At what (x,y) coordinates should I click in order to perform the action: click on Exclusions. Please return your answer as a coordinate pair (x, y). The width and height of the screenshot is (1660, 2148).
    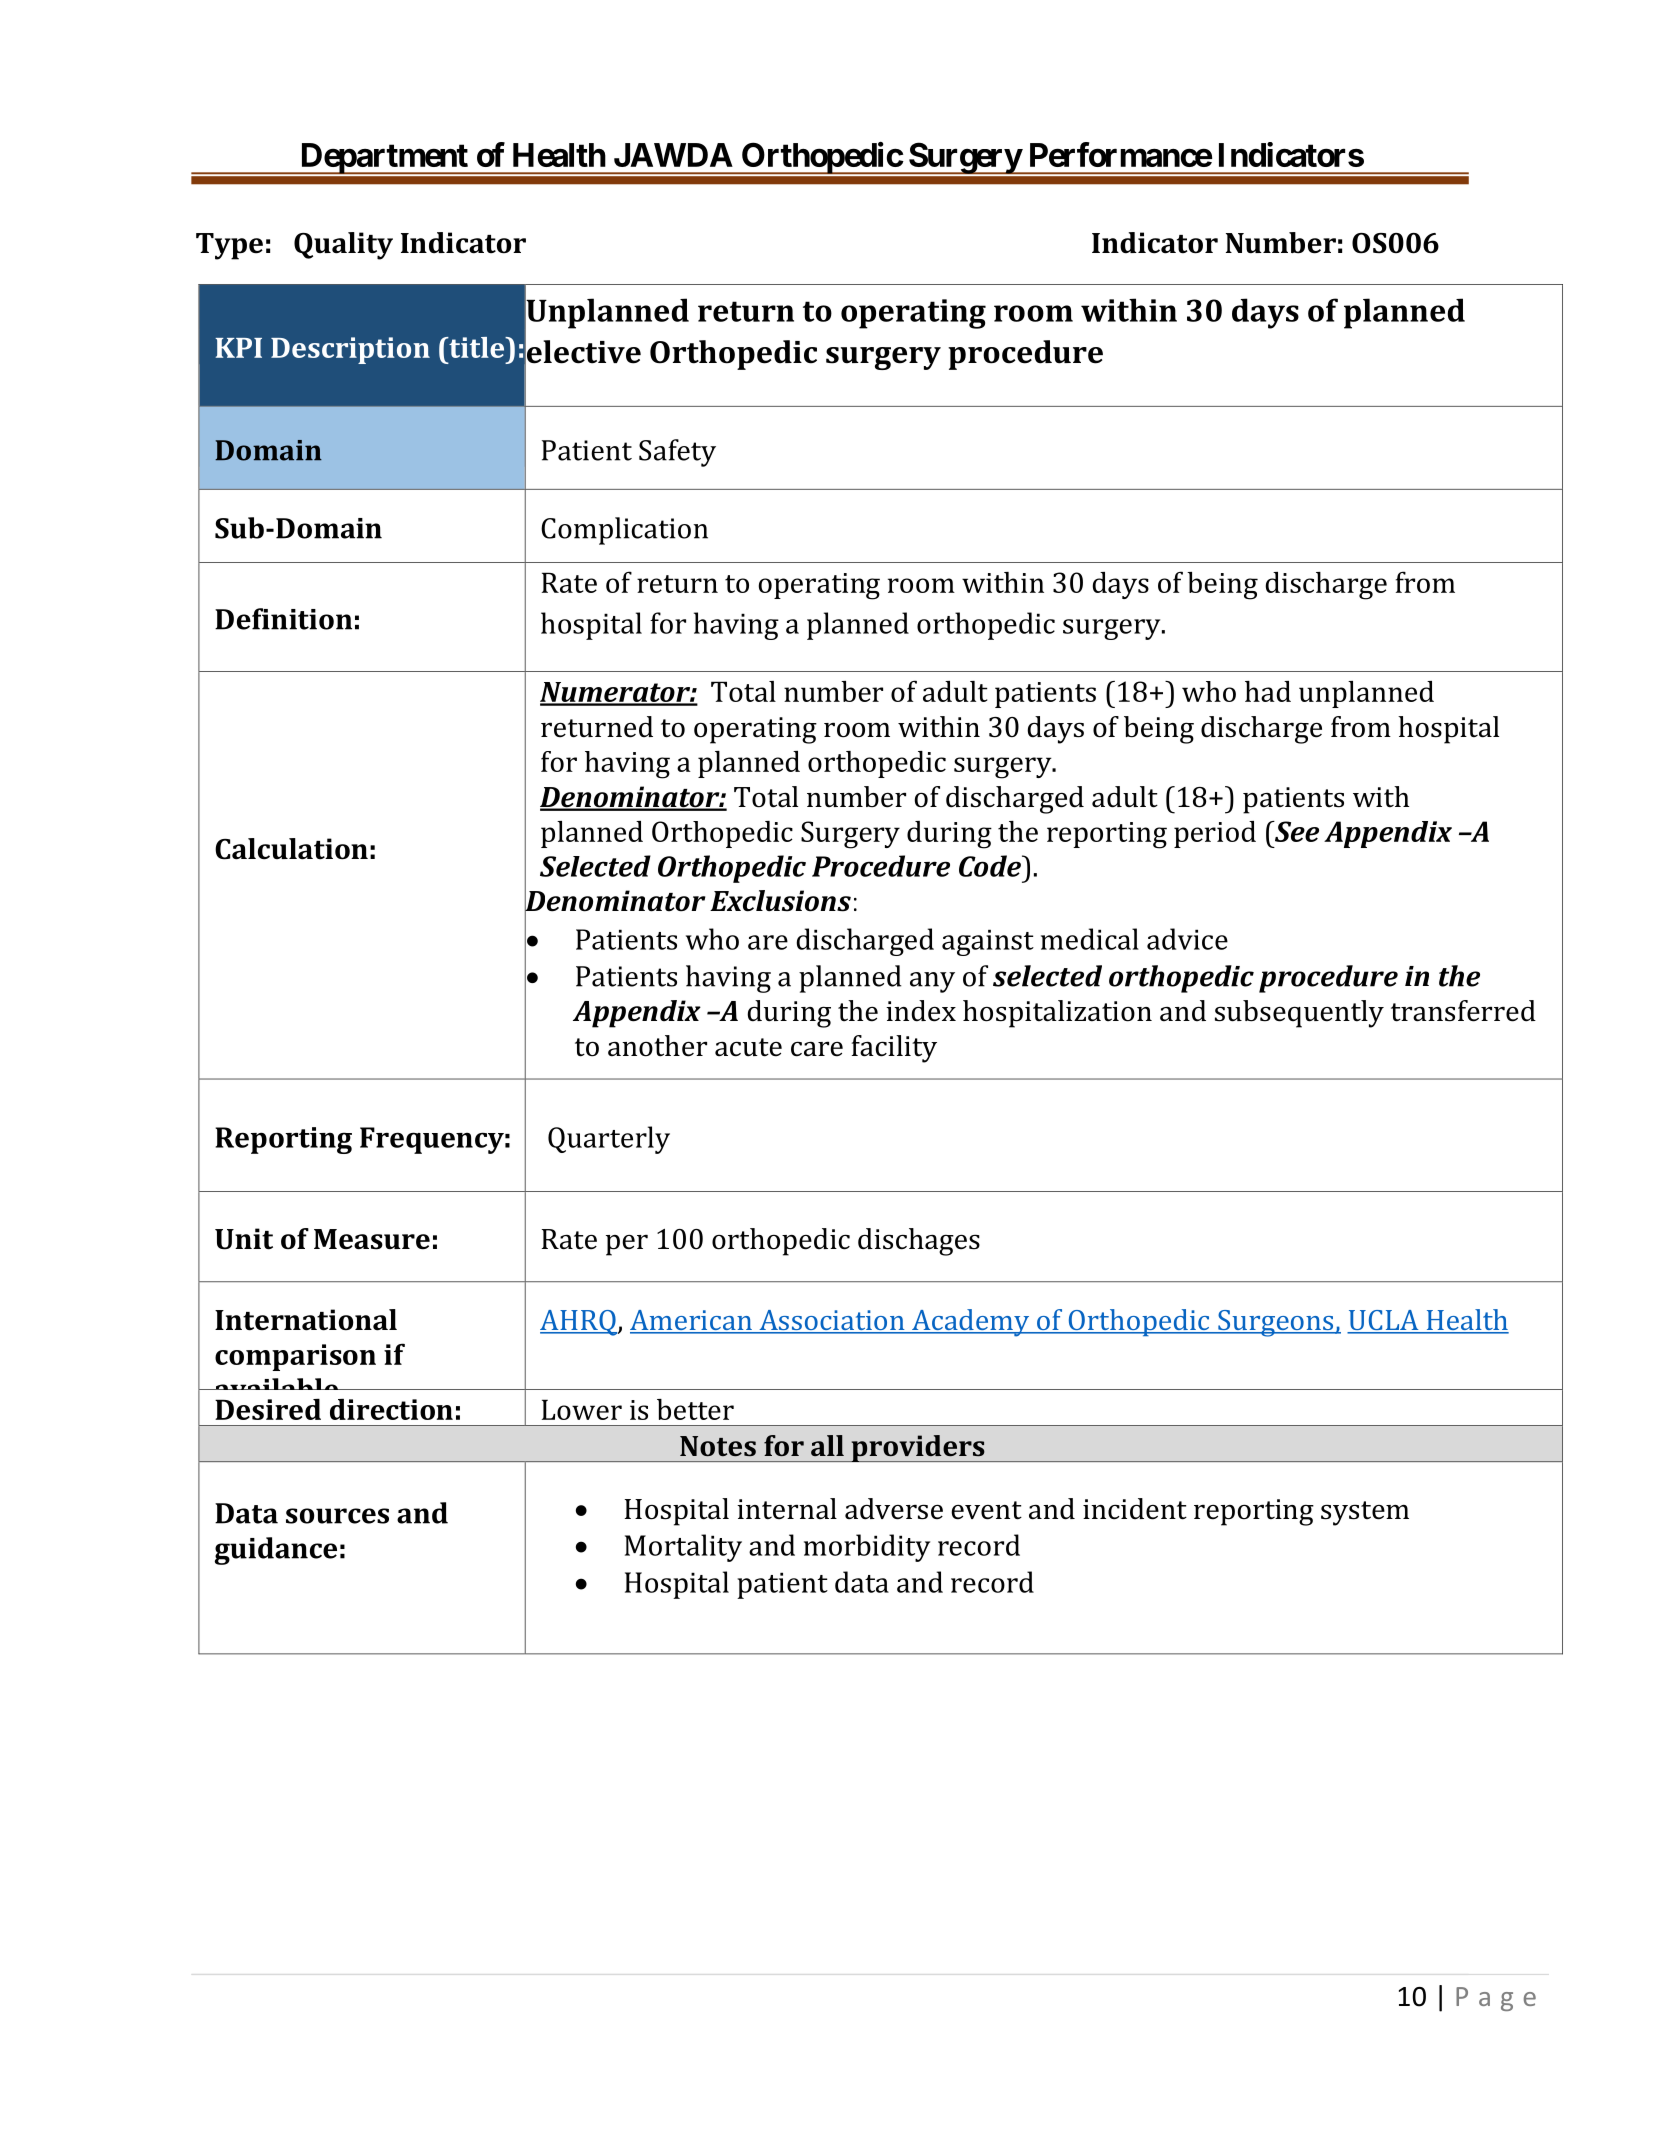
    Looking at the image, I should click on (780, 901).
